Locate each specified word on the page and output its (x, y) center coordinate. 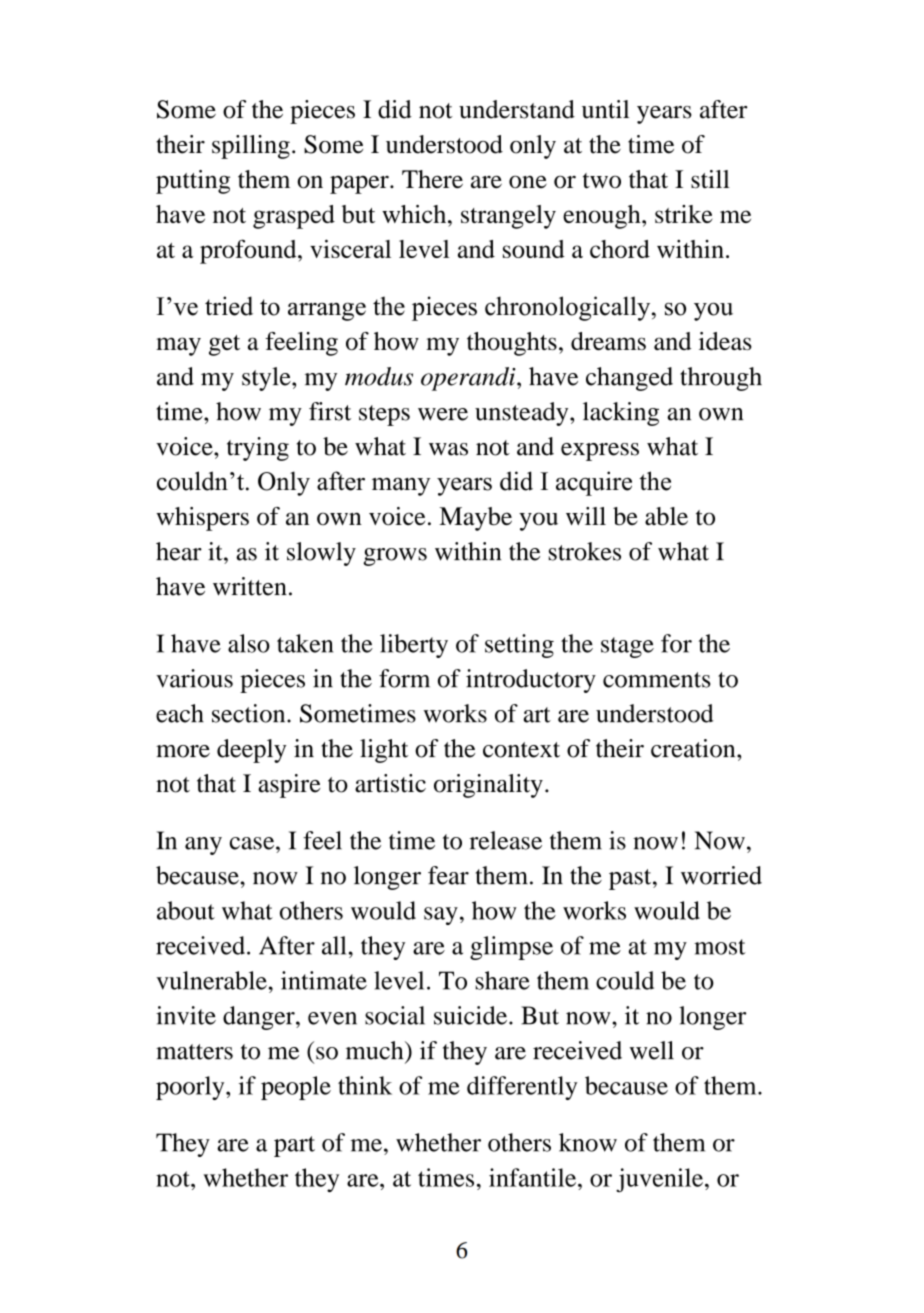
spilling (251, 147)
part (294, 1146)
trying (258, 449)
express (600, 452)
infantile (534, 1177)
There (432, 179)
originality (488, 786)
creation (694, 748)
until (605, 109)
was (448, 449)
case (253, 843)
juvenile (659, 1180)
